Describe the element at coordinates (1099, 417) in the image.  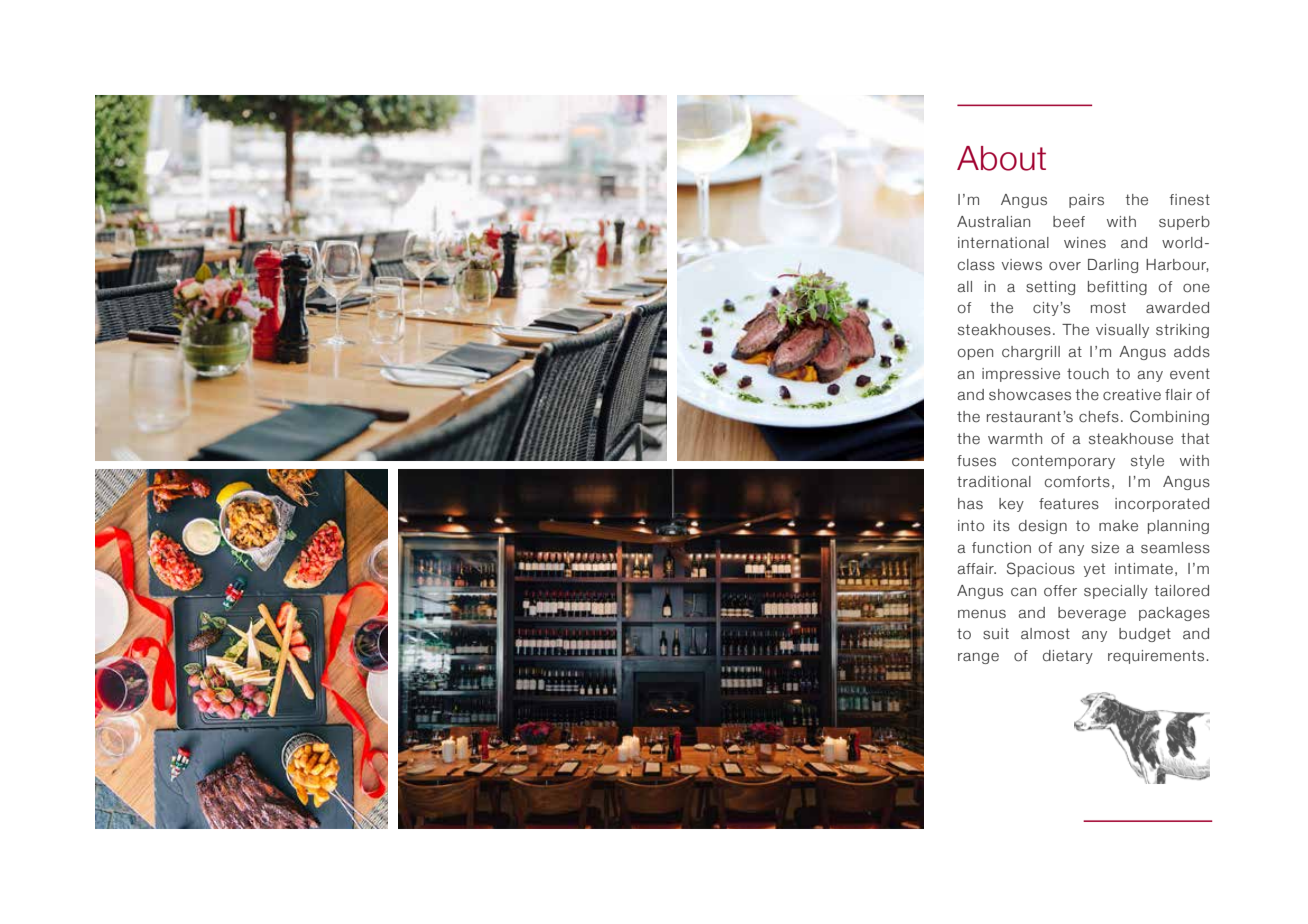
I see `chefs` at that location.
